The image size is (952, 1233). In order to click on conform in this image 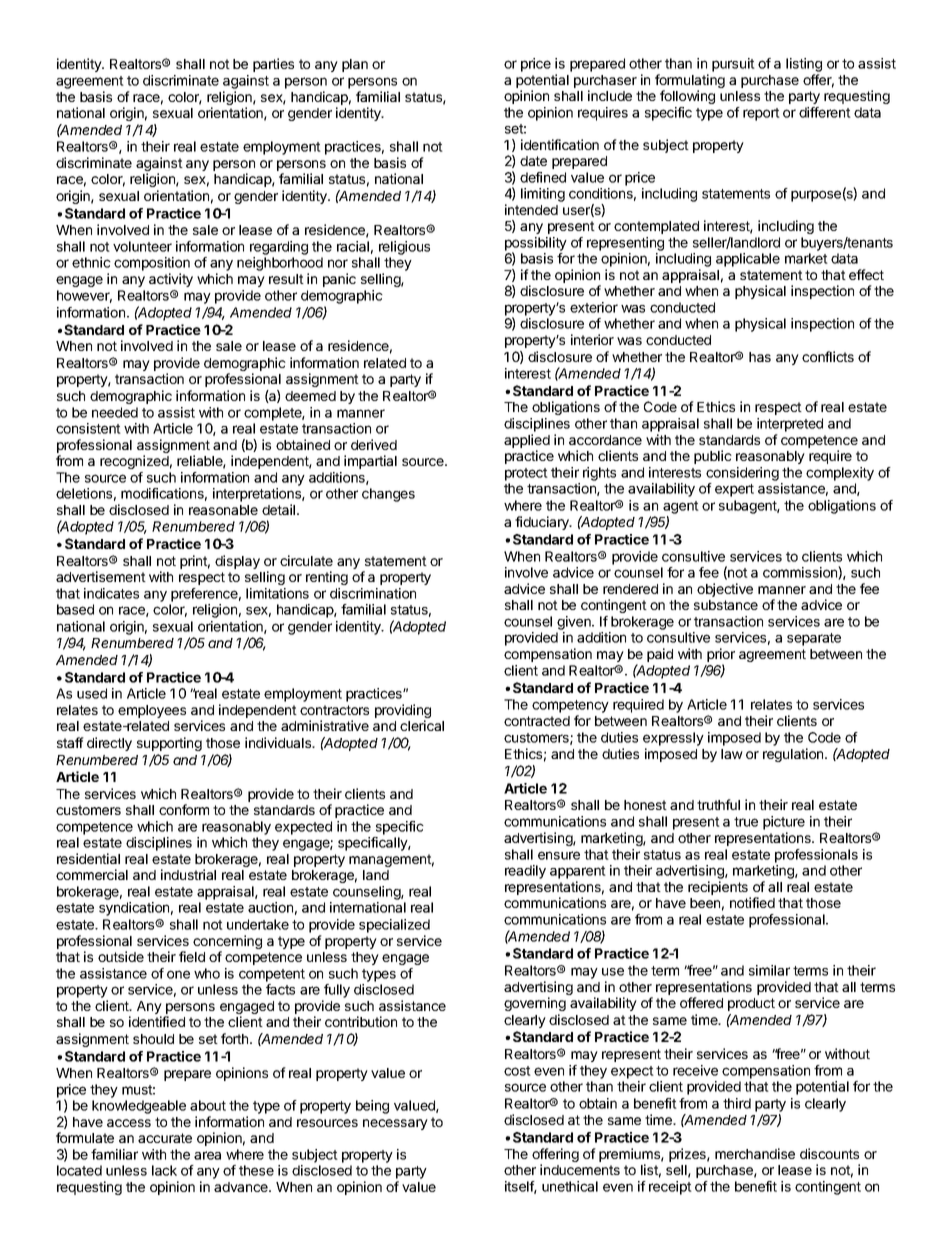, I will do `click(184, 809)`.
